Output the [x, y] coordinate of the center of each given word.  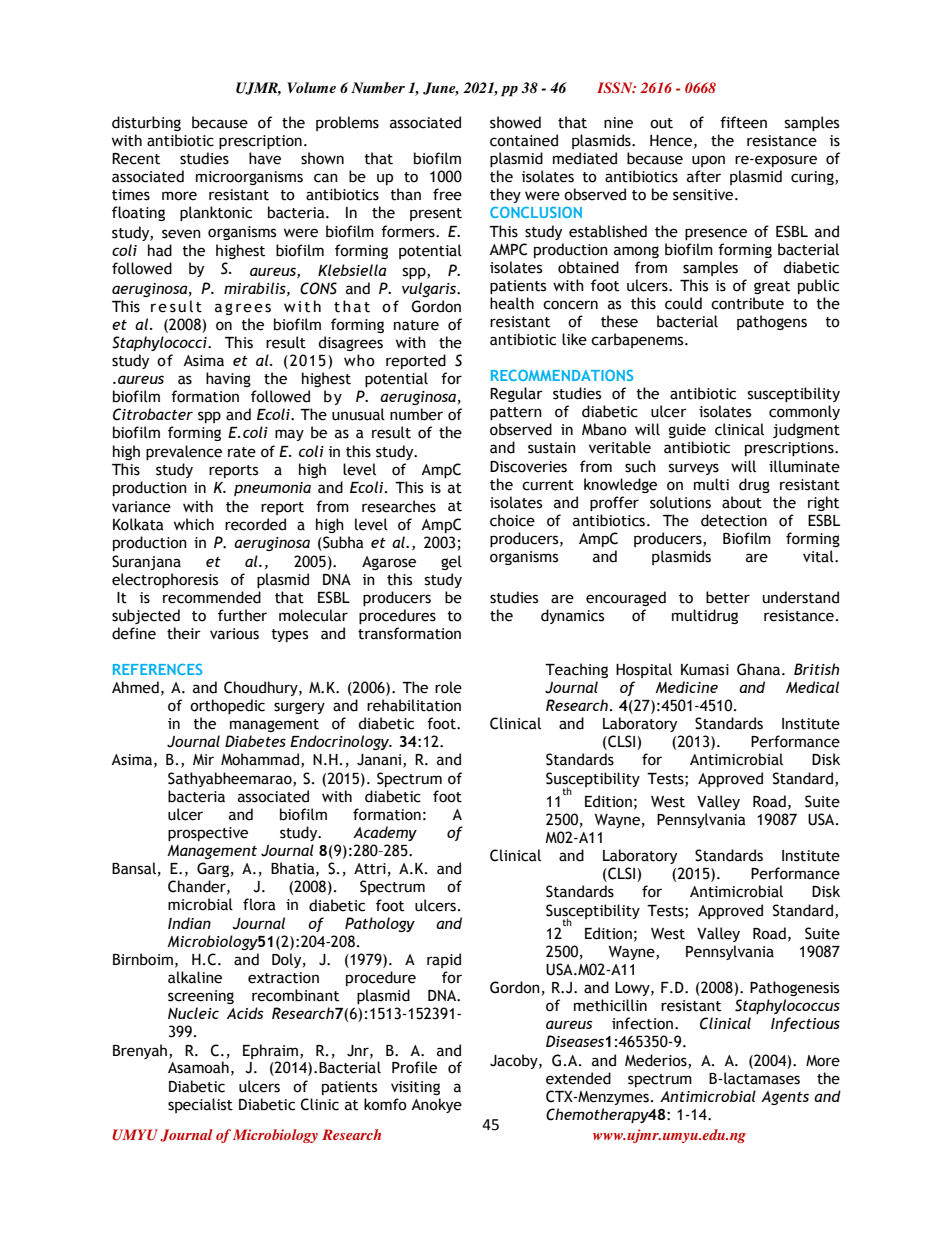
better [728, 597]
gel [451, 562]
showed [515, 122]
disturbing [146, 123]
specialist [200, 1105]
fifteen [743, 122]
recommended [212, 597]
